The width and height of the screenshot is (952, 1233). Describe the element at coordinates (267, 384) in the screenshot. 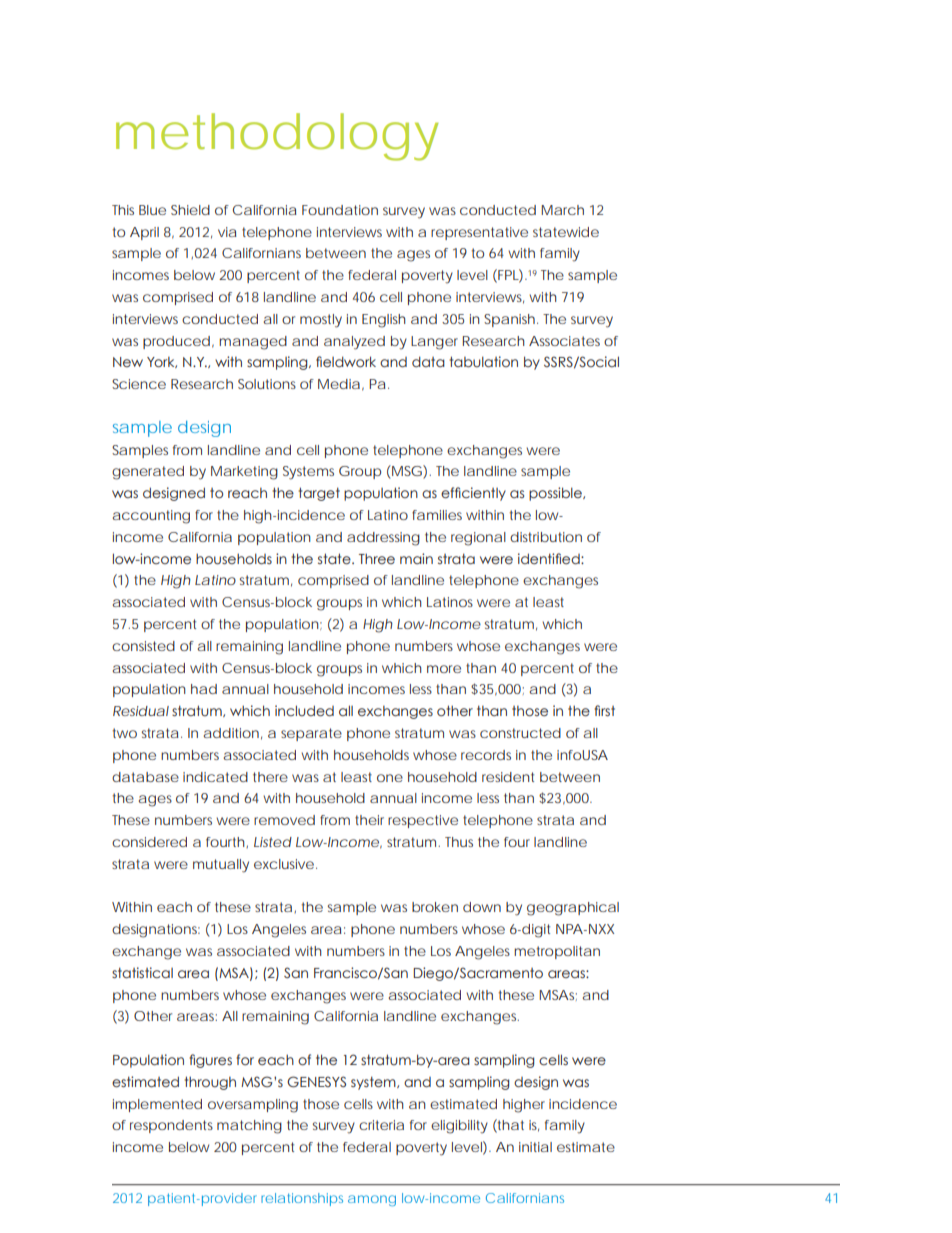

I see `Solutions` at that location.
